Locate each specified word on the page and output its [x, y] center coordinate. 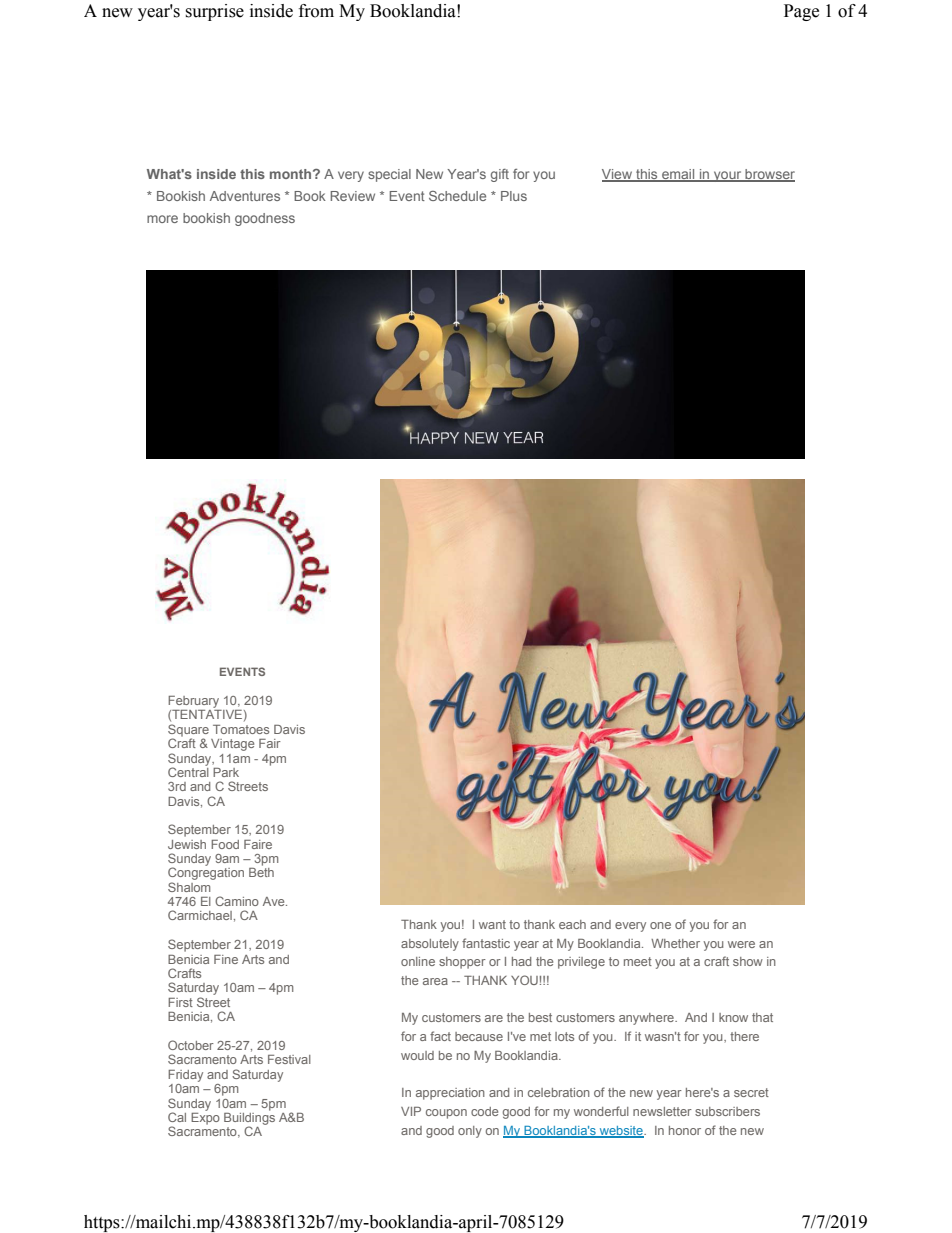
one [660, 925]
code [484, 1111]
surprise [214, 12]
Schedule [457, 196]
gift [500, 175]
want [492, 924]
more [162, 219]
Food [225, 844]
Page [801, 12]
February [193, 702]
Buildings [249, 1118]
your [728, 176]
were [741, 944]
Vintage [232, 745]
